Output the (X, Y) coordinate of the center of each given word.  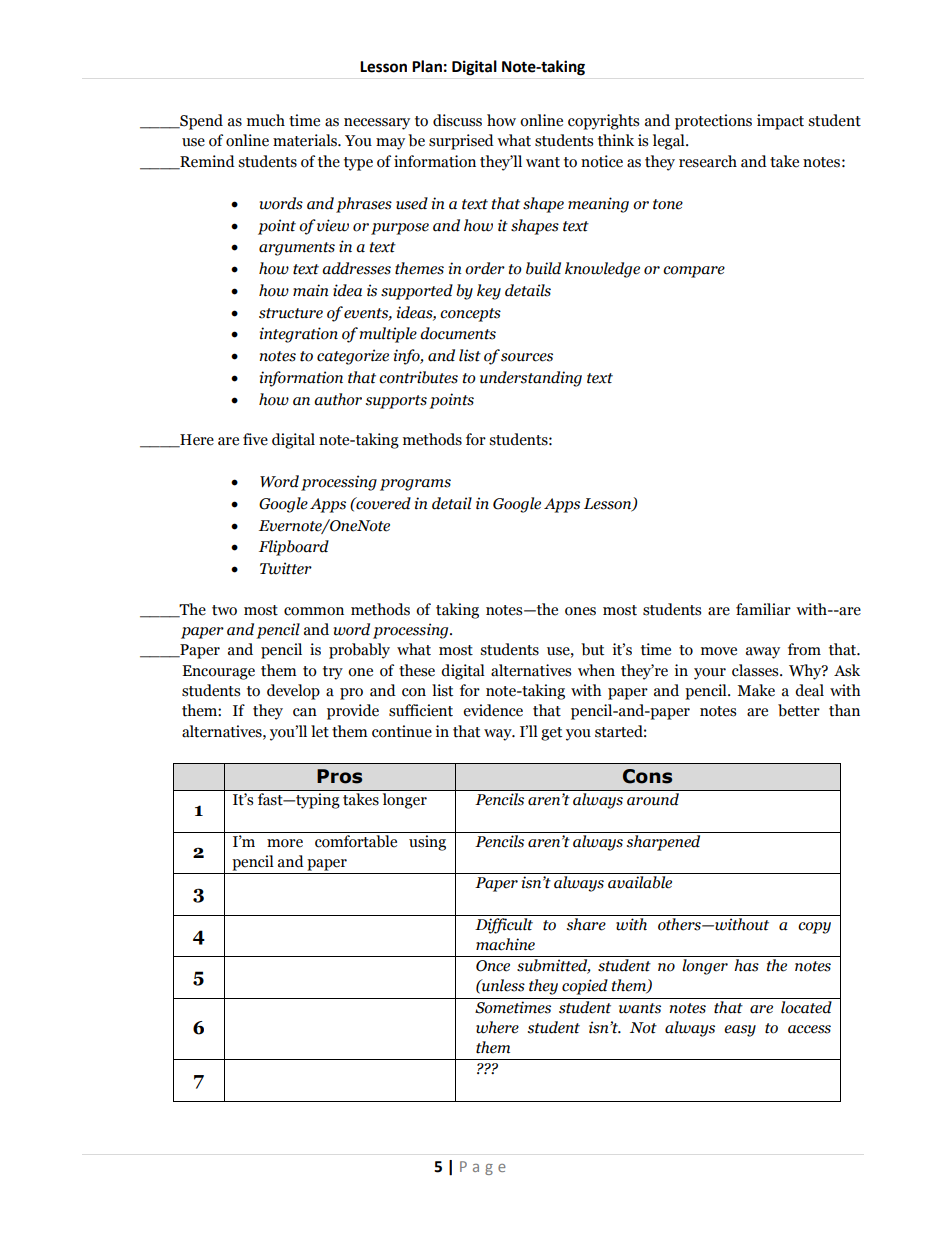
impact (780, 122)
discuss (457, 120)
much (266, 120)
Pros (339, 776)
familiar (763, 609)
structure (291, 313)
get (551, 734)
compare (694, 272)
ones (580, 611)
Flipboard (294, 548)
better (799, 710)
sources (527, 357)
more (285, 843)
